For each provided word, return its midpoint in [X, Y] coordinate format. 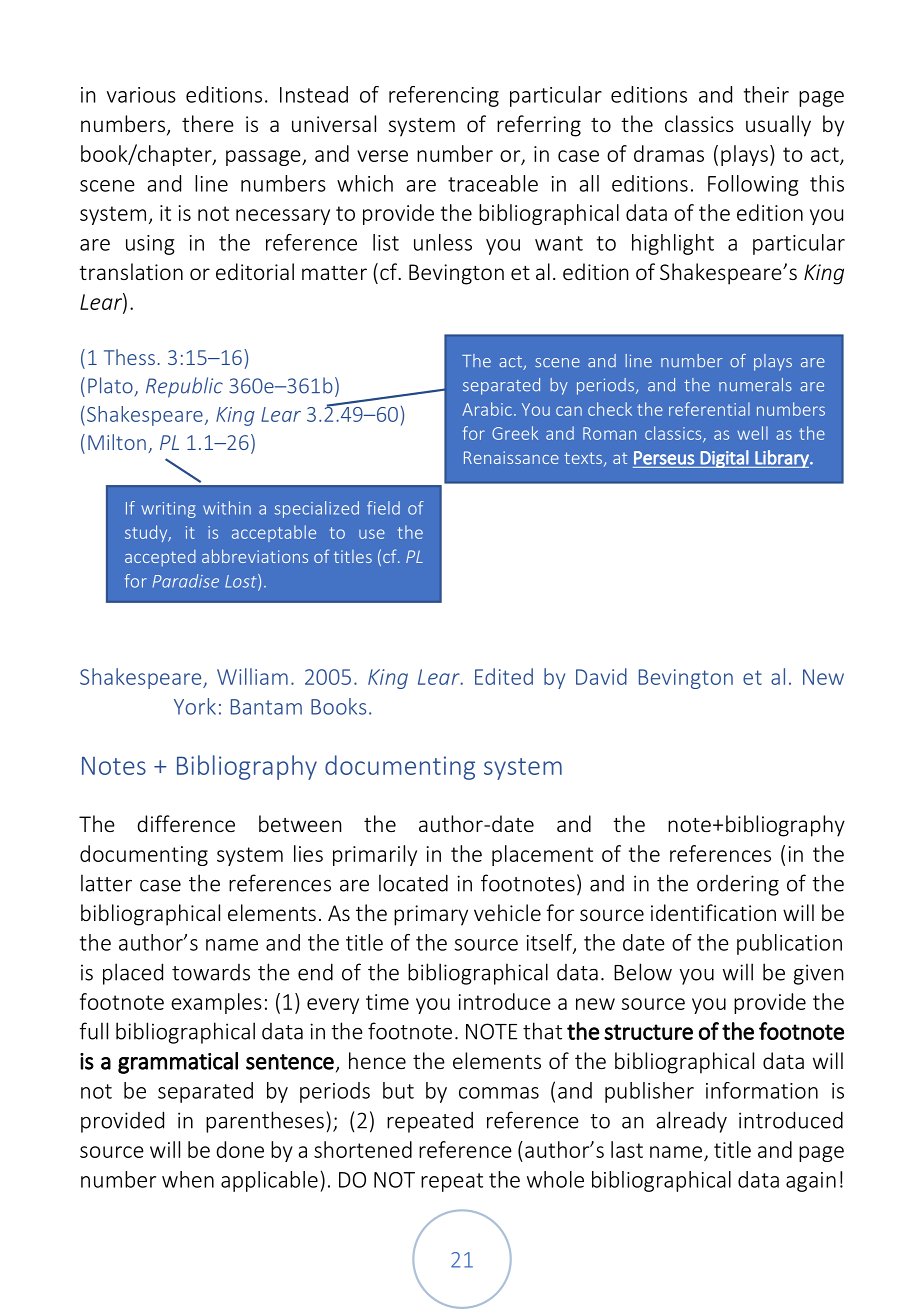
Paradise [186, 581]
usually [778, 126]
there [208, 123]
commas [499, 1093]
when [188, 1179]
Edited [504, 676]
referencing [444, 96]
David [601, 676]
